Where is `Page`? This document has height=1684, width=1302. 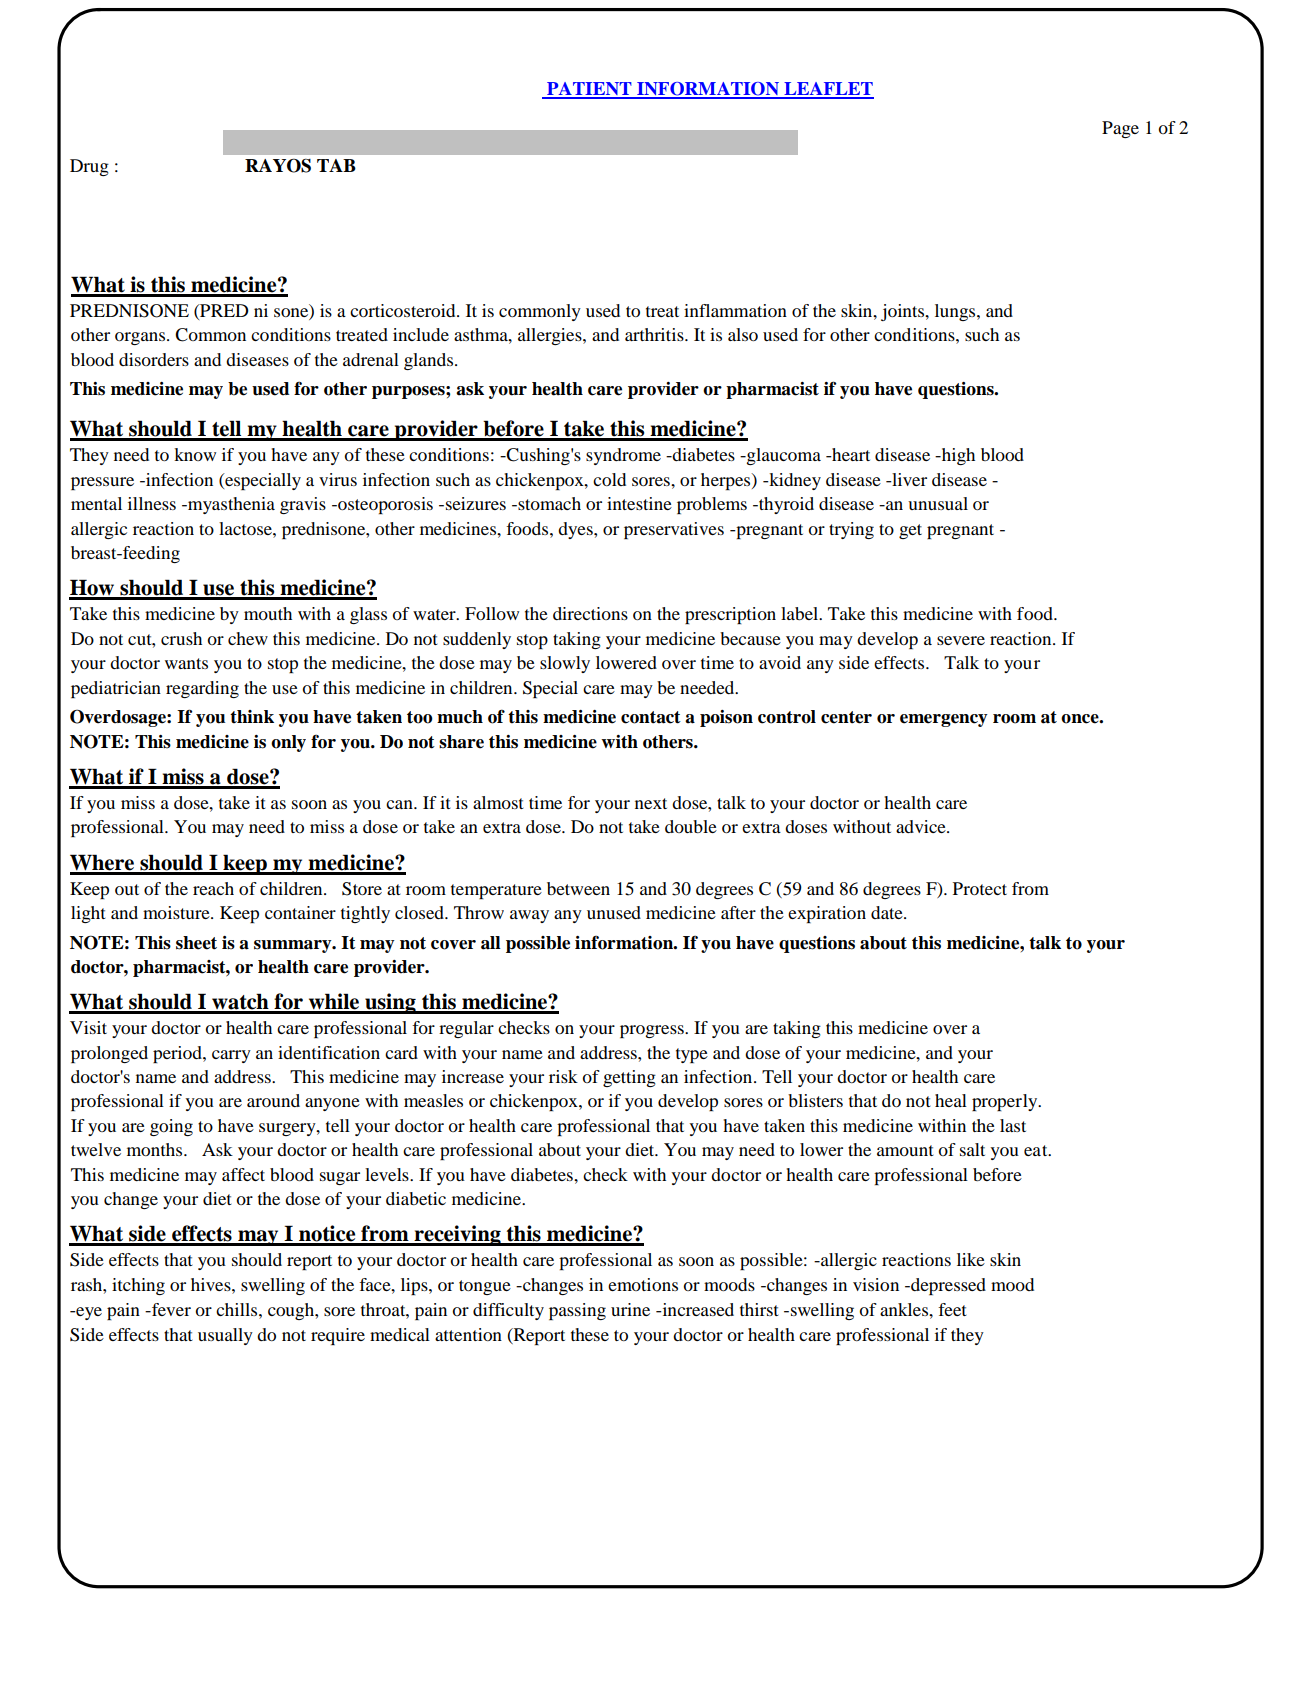
Page is located at coordinates (1120, 129).
